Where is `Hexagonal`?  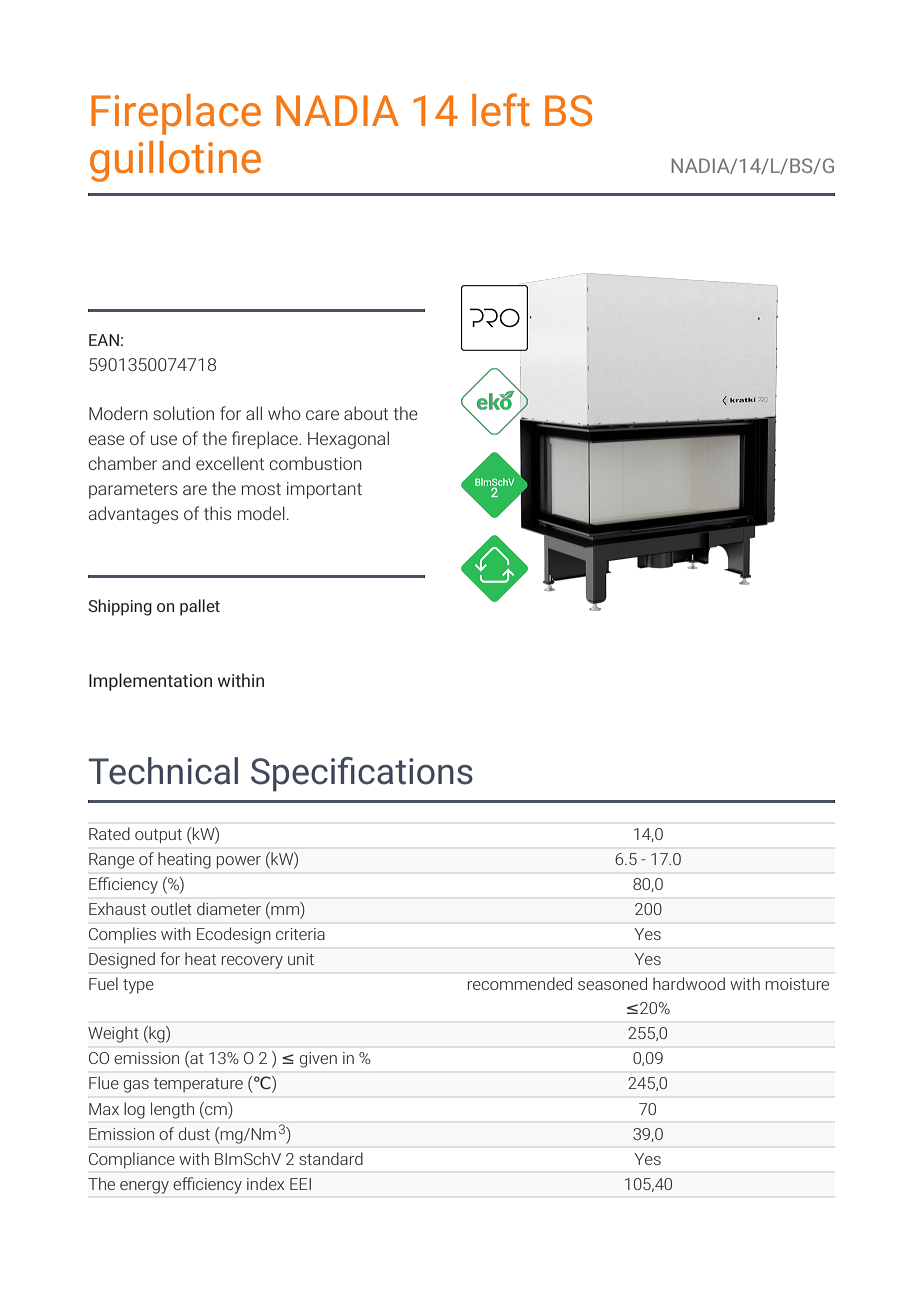
Hexagonal is located at coordinates (348, 440).
